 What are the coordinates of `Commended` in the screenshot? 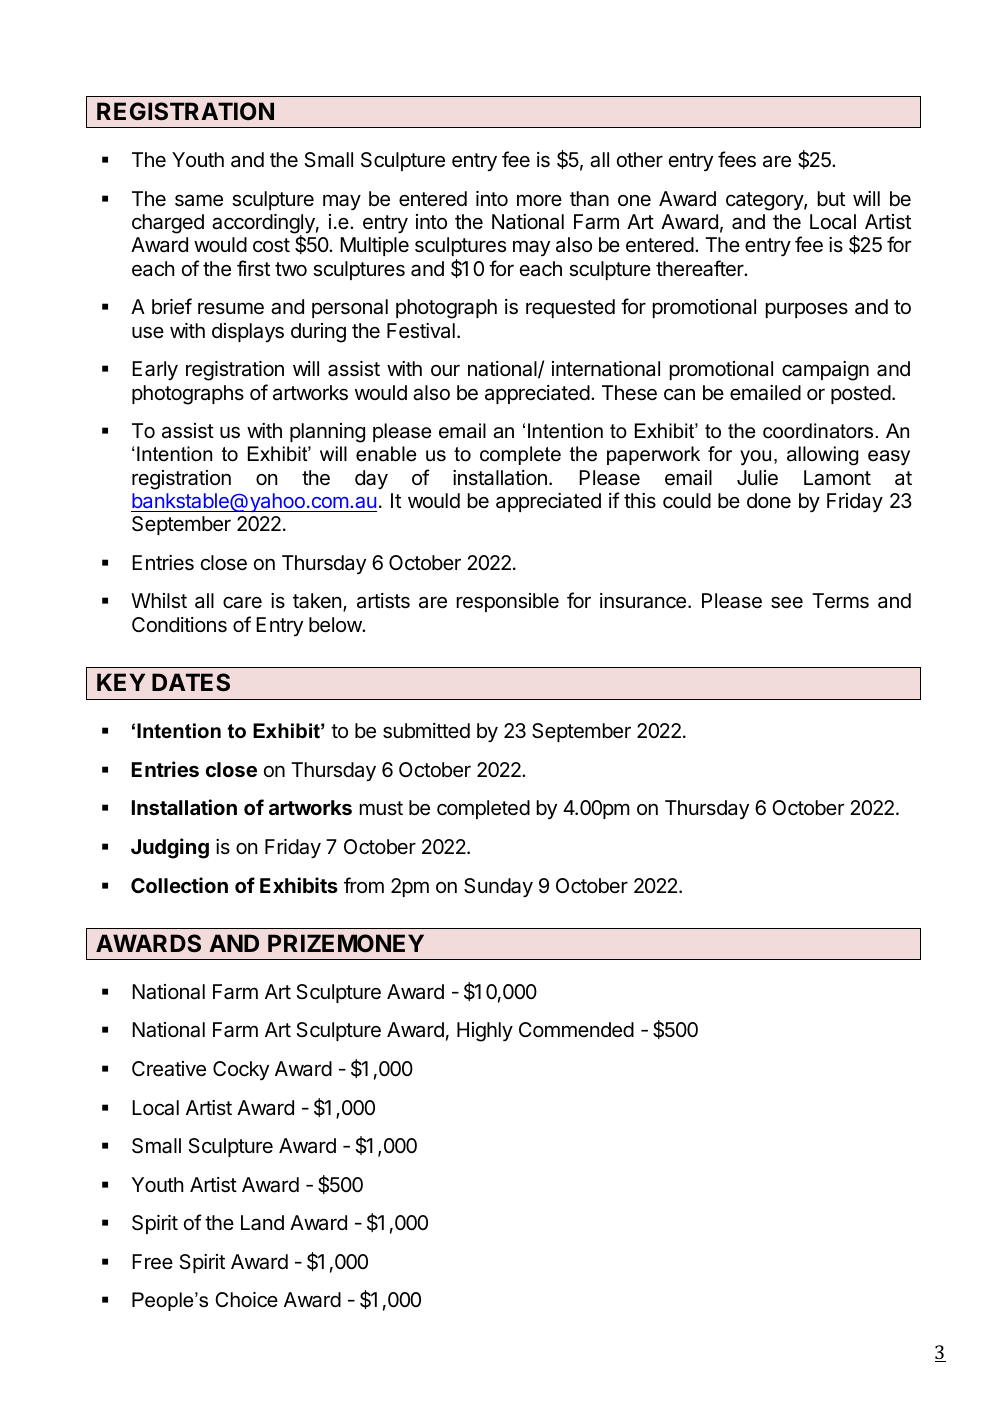 It's located at (576, 1030).
